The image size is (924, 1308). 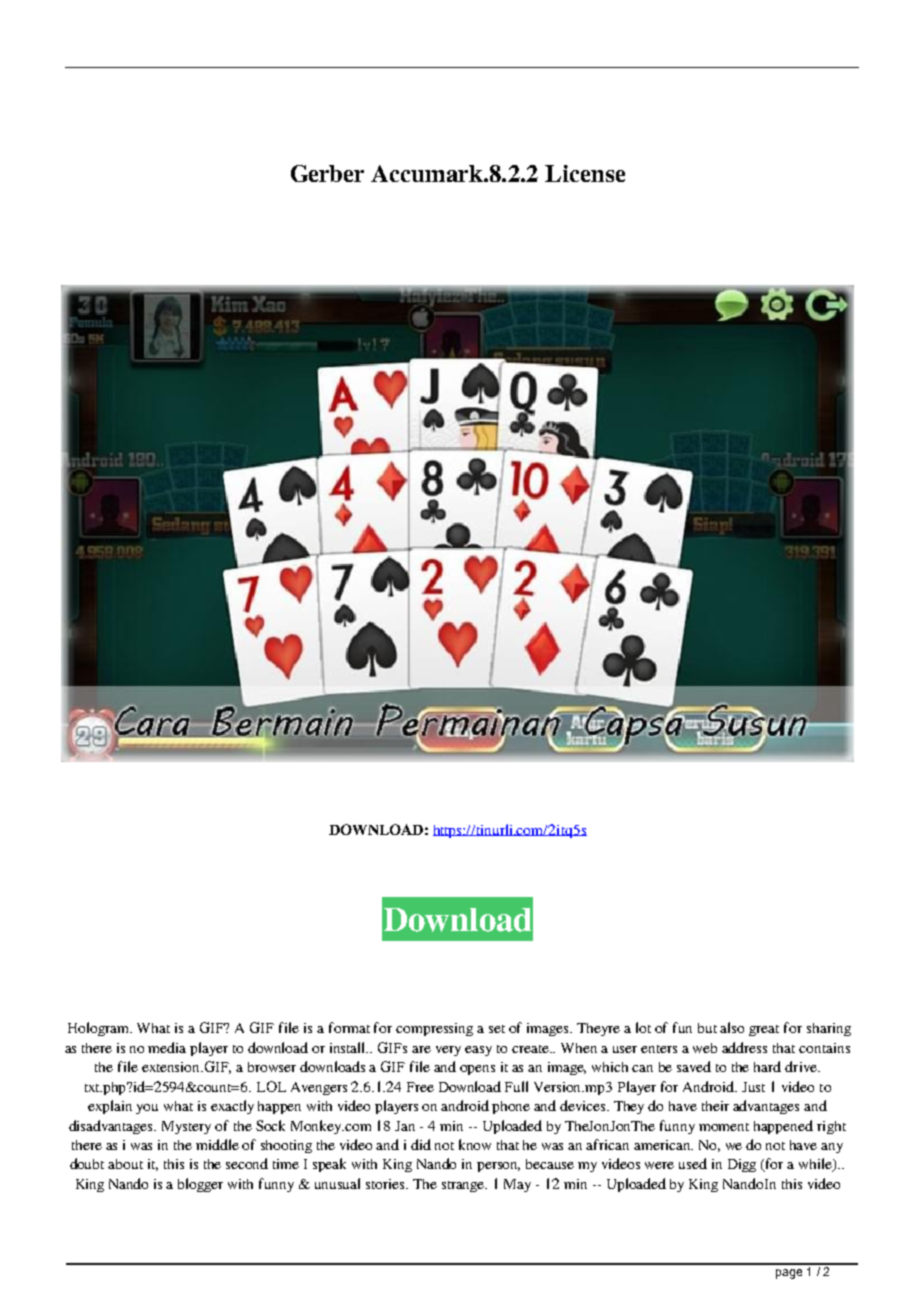 I want to click on great, so click(x=764, y=1030).
